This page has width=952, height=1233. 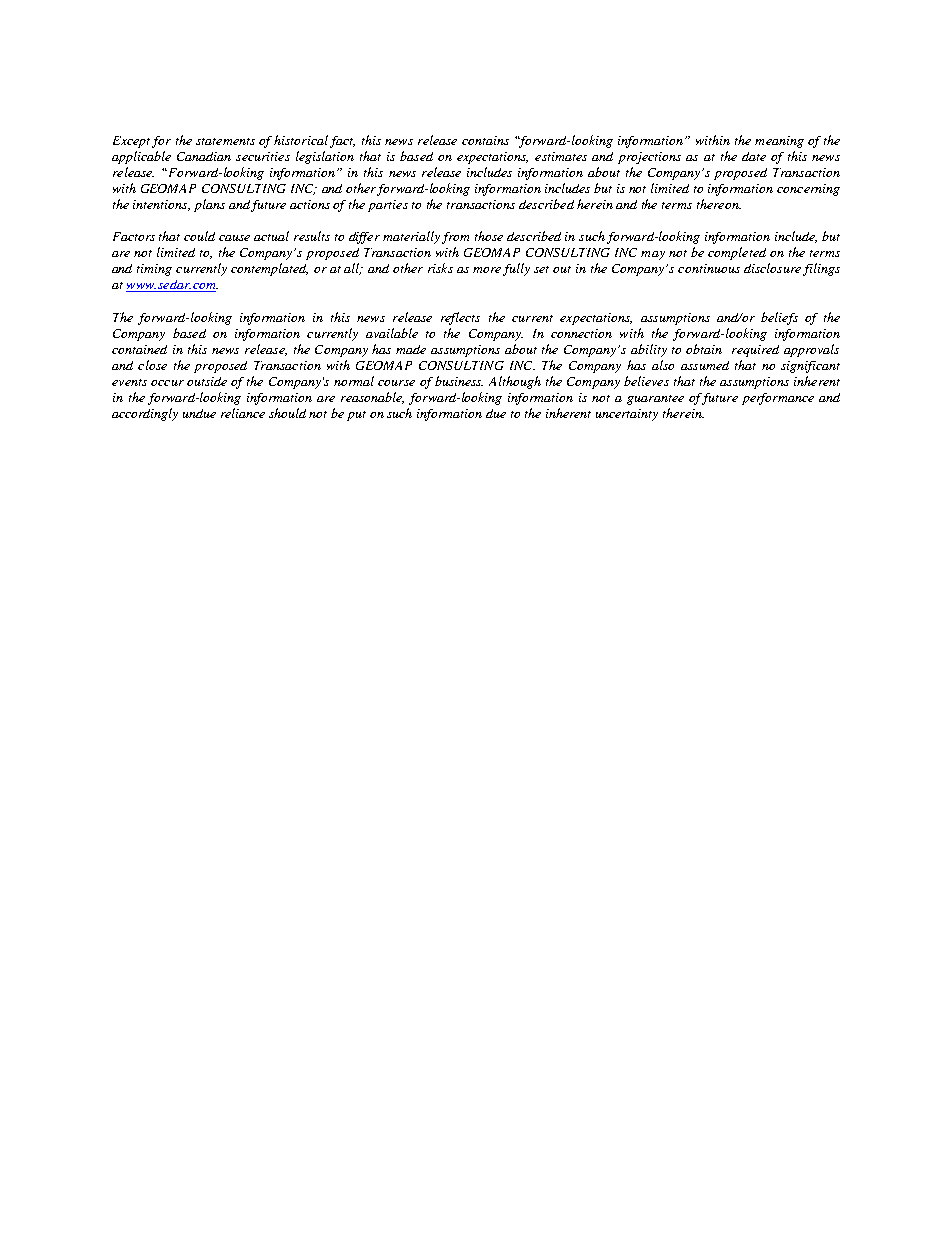 I want to click on reflects, so click(x=460, y=318).
